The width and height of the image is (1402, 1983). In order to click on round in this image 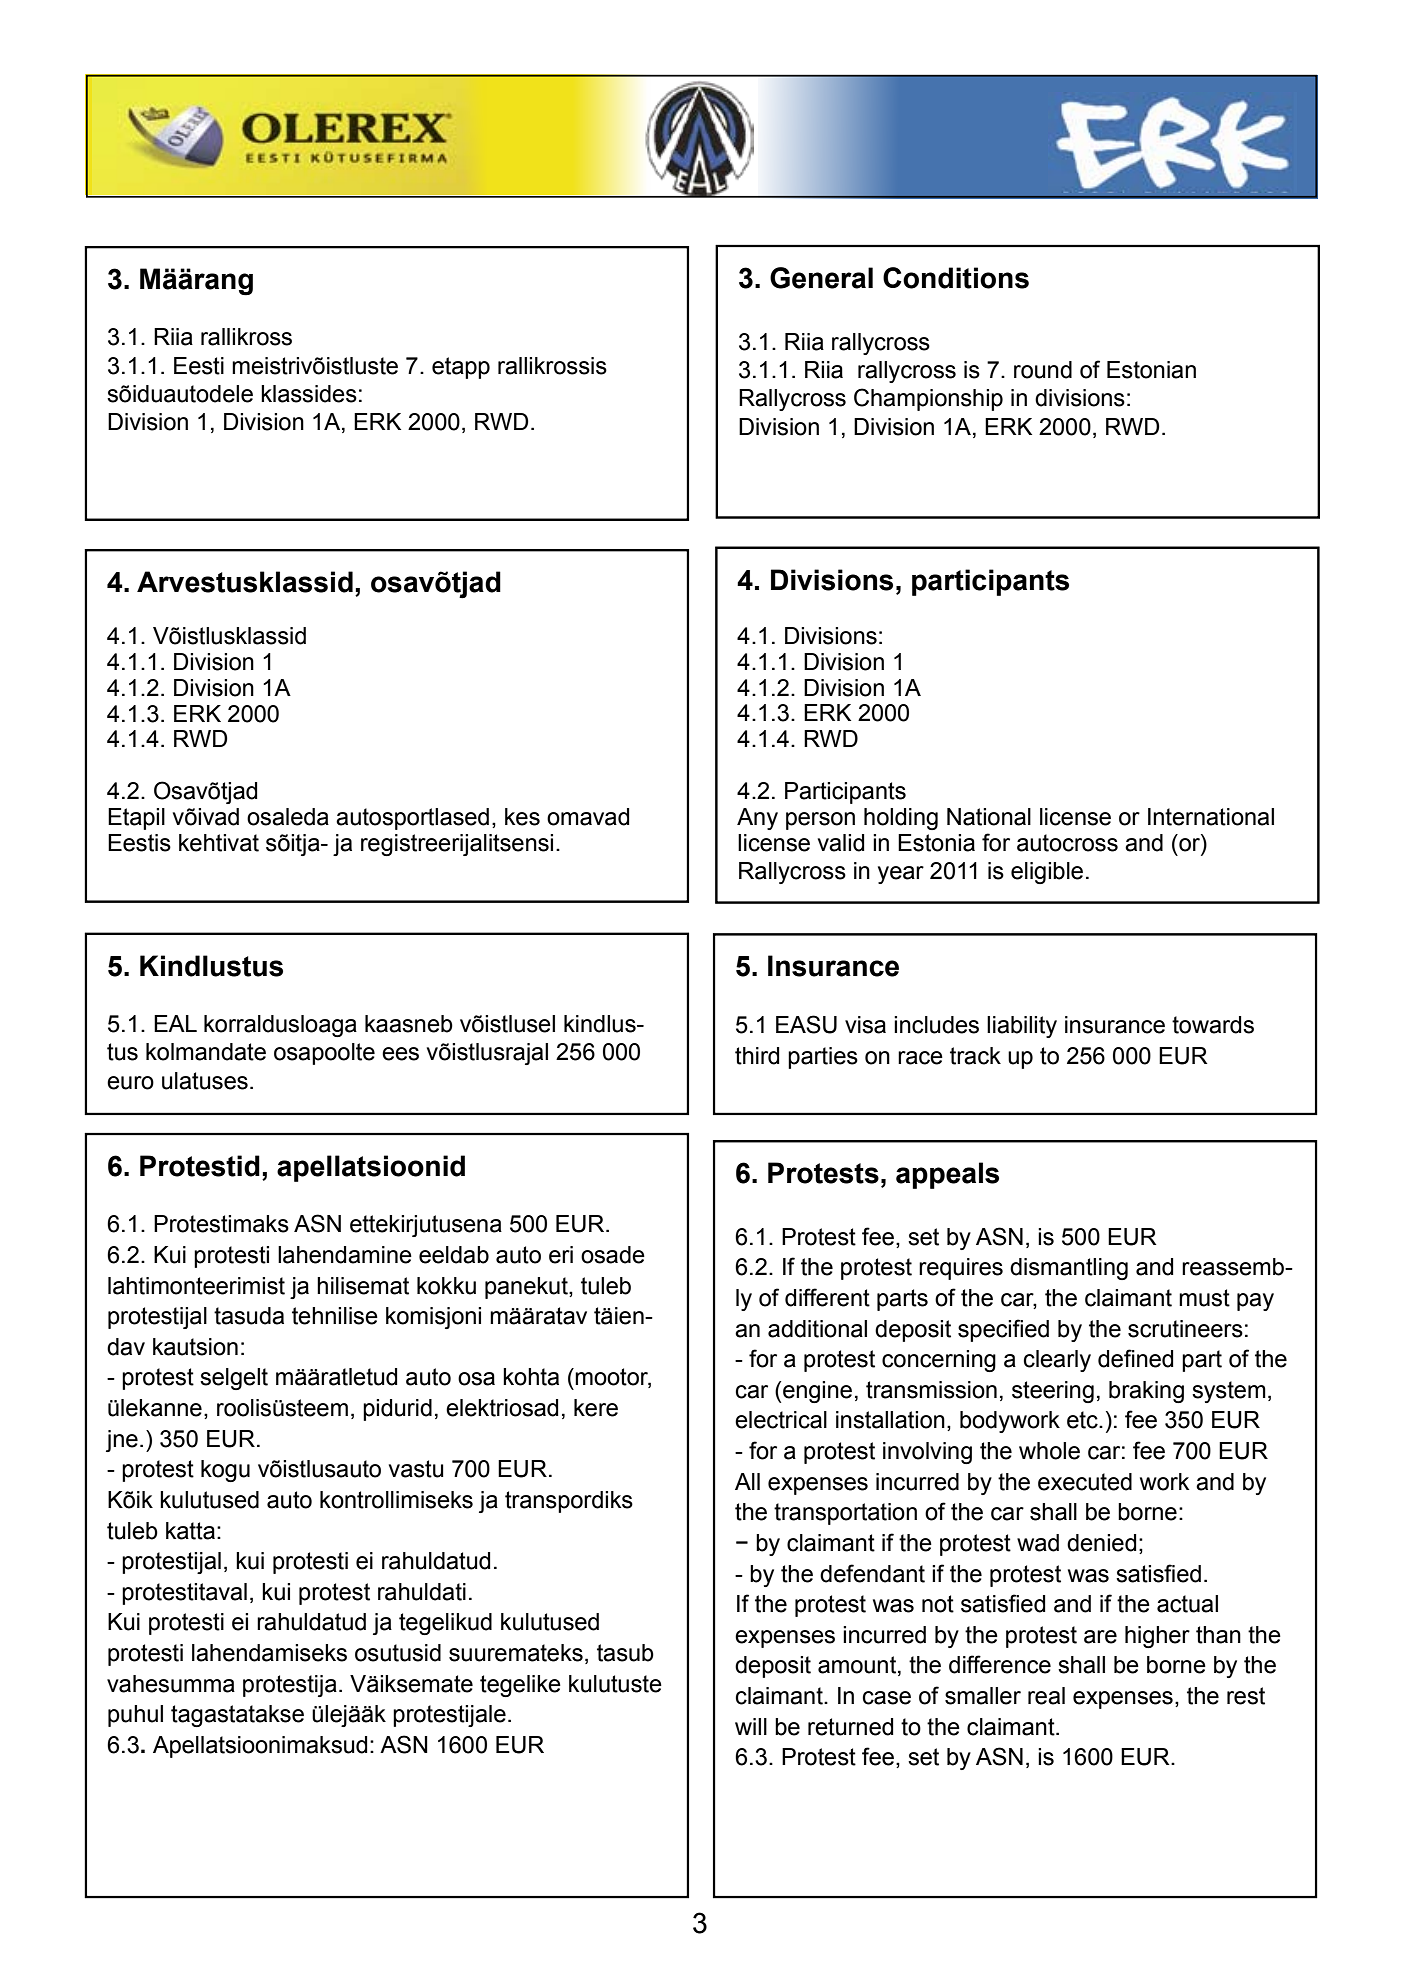, I will do `click(1043, 370)`.
